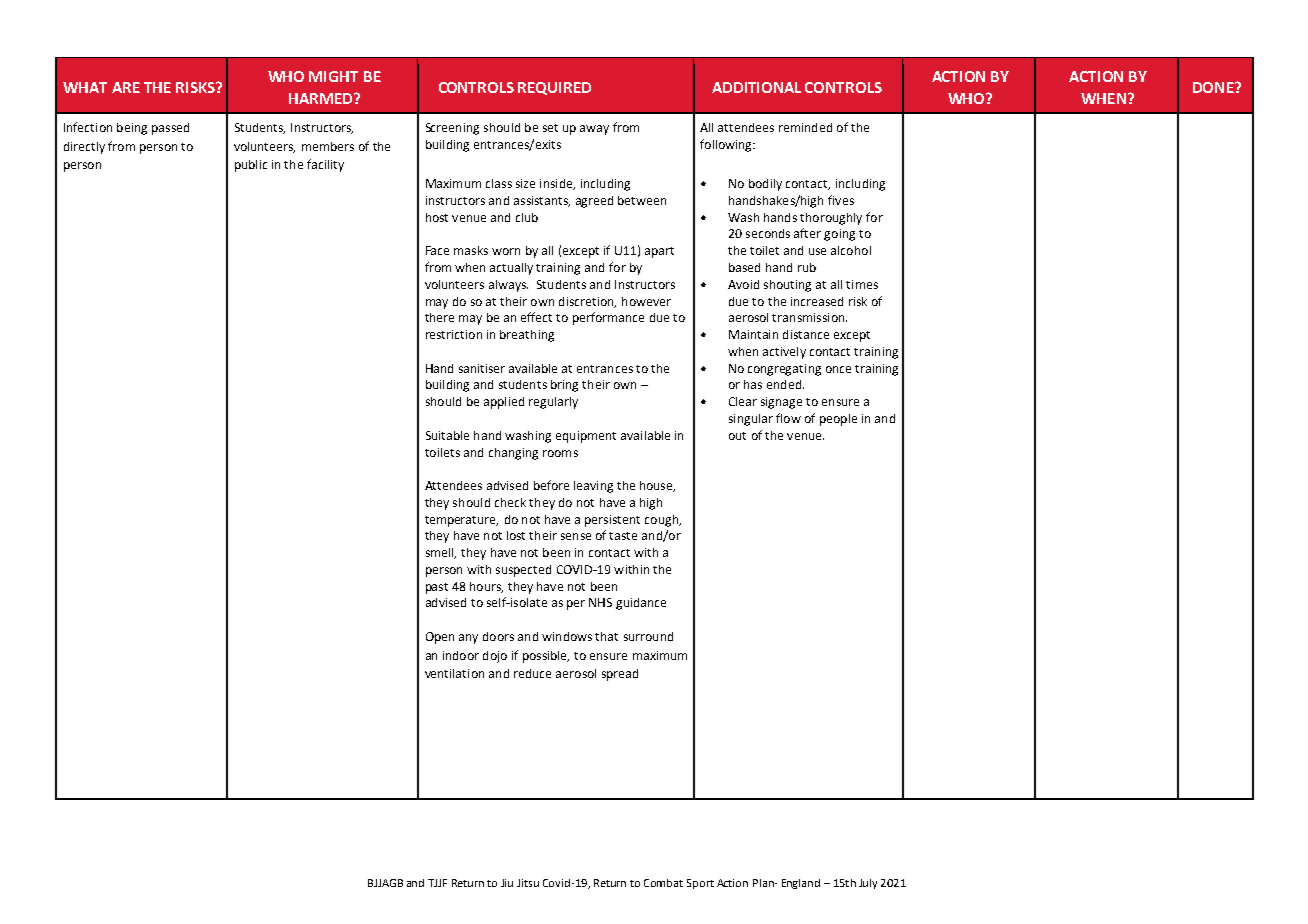 This screenshot has height=924, width=1308. Describe the element at coordinates (1214, 87) in the screenshot. I see `DONE` at that location.
